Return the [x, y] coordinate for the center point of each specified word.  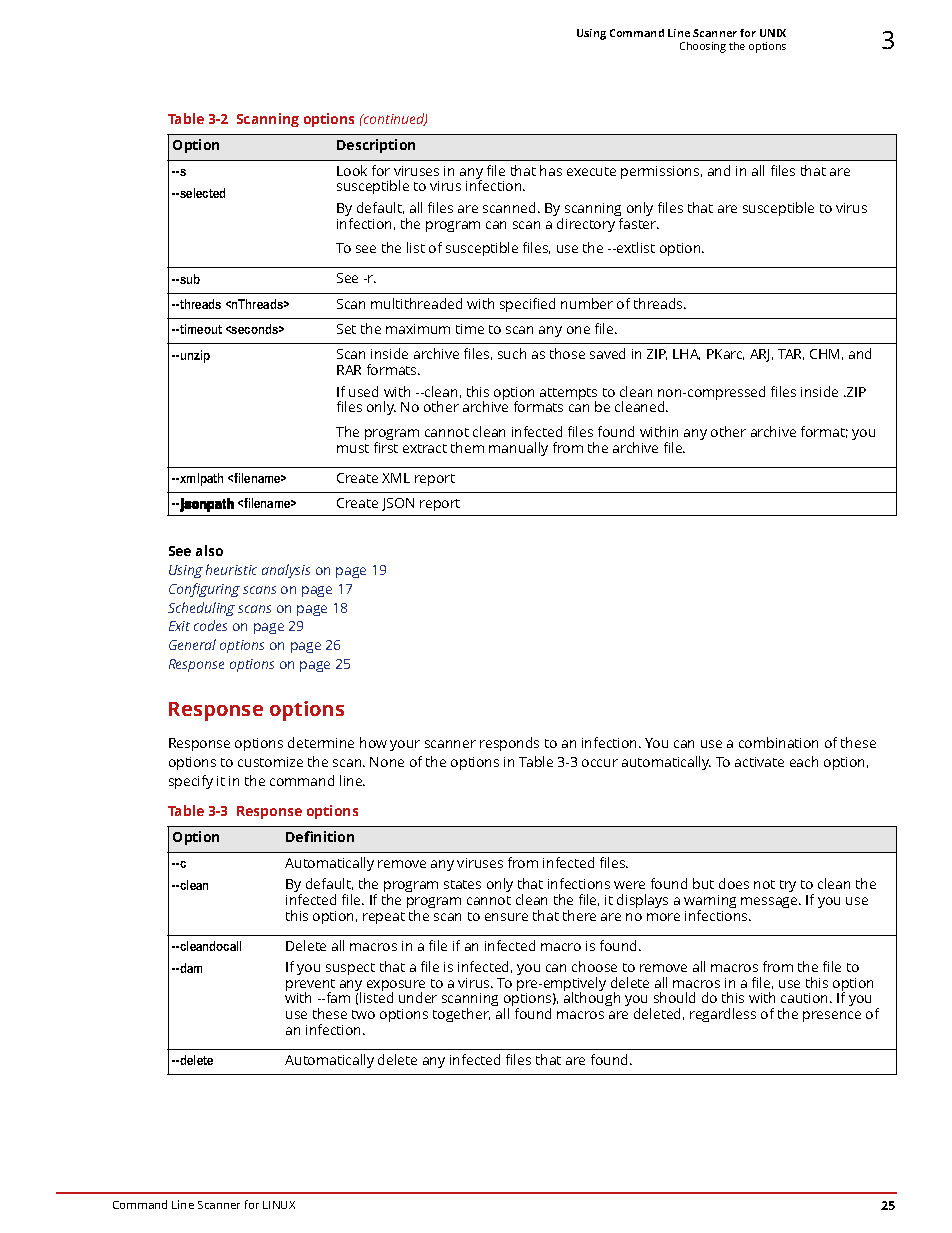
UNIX [773, 33]
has [551, 170]
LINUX [279, 1205]
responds [509, 744]
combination [778, 742]
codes [210, 625]
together [461, 1015]
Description [376, 146]
